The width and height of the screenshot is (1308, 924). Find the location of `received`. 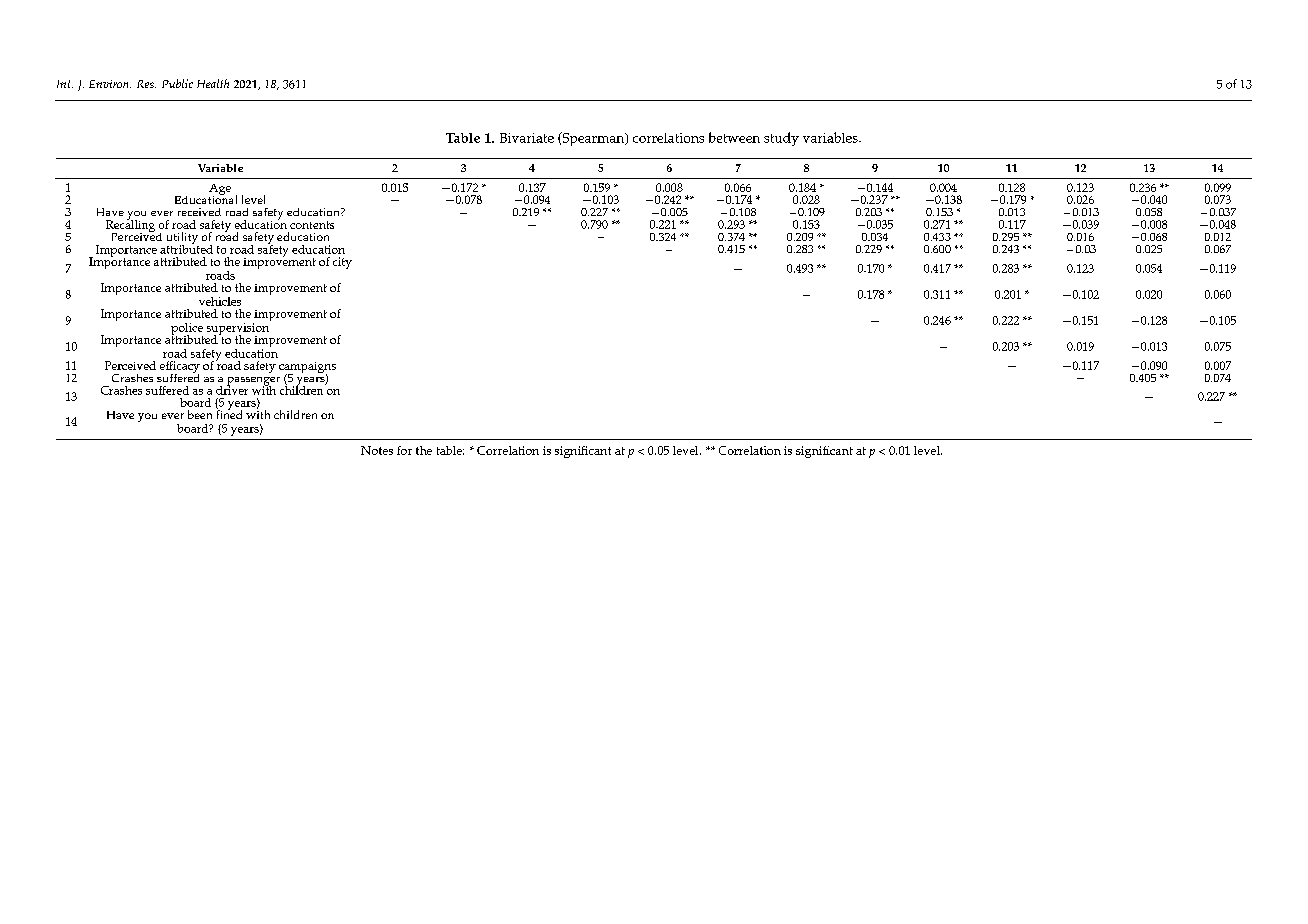

received is located at coordinates (199, 212).
